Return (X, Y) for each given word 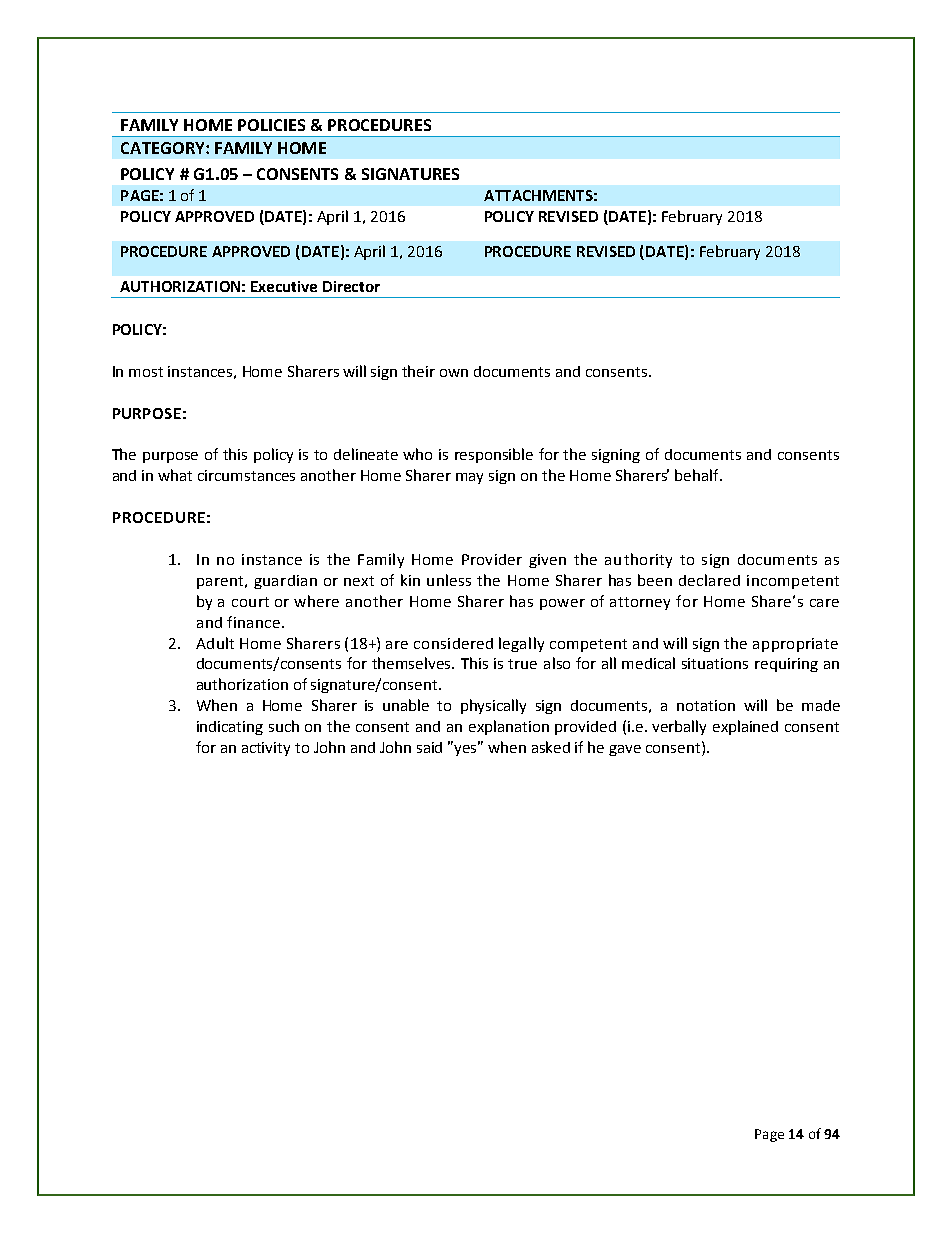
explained (745, 727)
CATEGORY (164, 148)
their (418, 371)
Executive (284, 286)
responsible (494, 455)
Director (351, 286)
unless (449, 580)
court (250, 602)
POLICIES (271, 125)
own (454, 373)
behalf (698, 475)
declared (709, 580)
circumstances (246, 475)
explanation (509, 727)
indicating (230, 728)
